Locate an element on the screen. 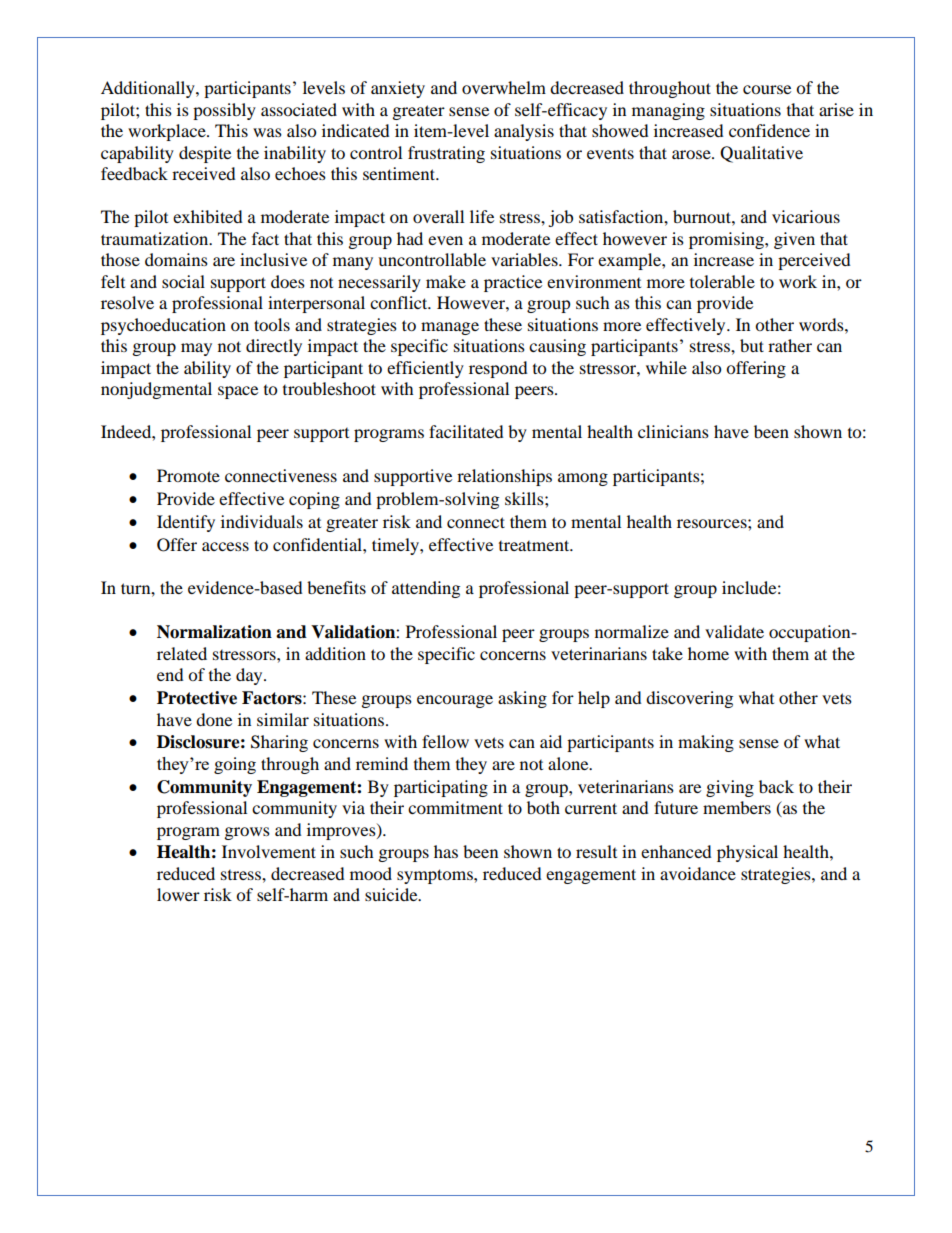 The height and width of the screenshot is (1233, 952). clinicians is located at coordinates (673, 431).
